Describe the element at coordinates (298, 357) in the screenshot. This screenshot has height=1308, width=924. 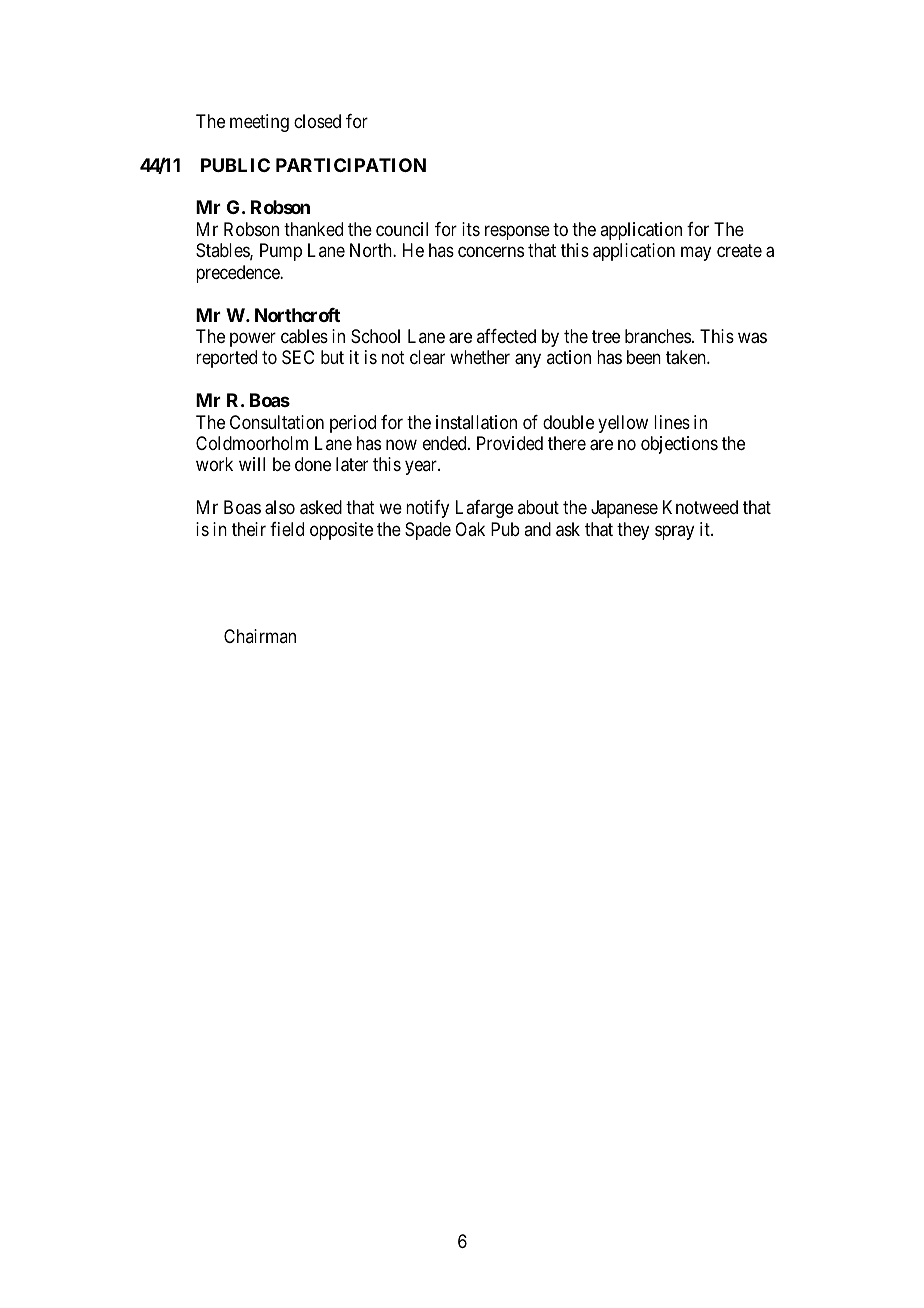
I see `SEC` at that location.
